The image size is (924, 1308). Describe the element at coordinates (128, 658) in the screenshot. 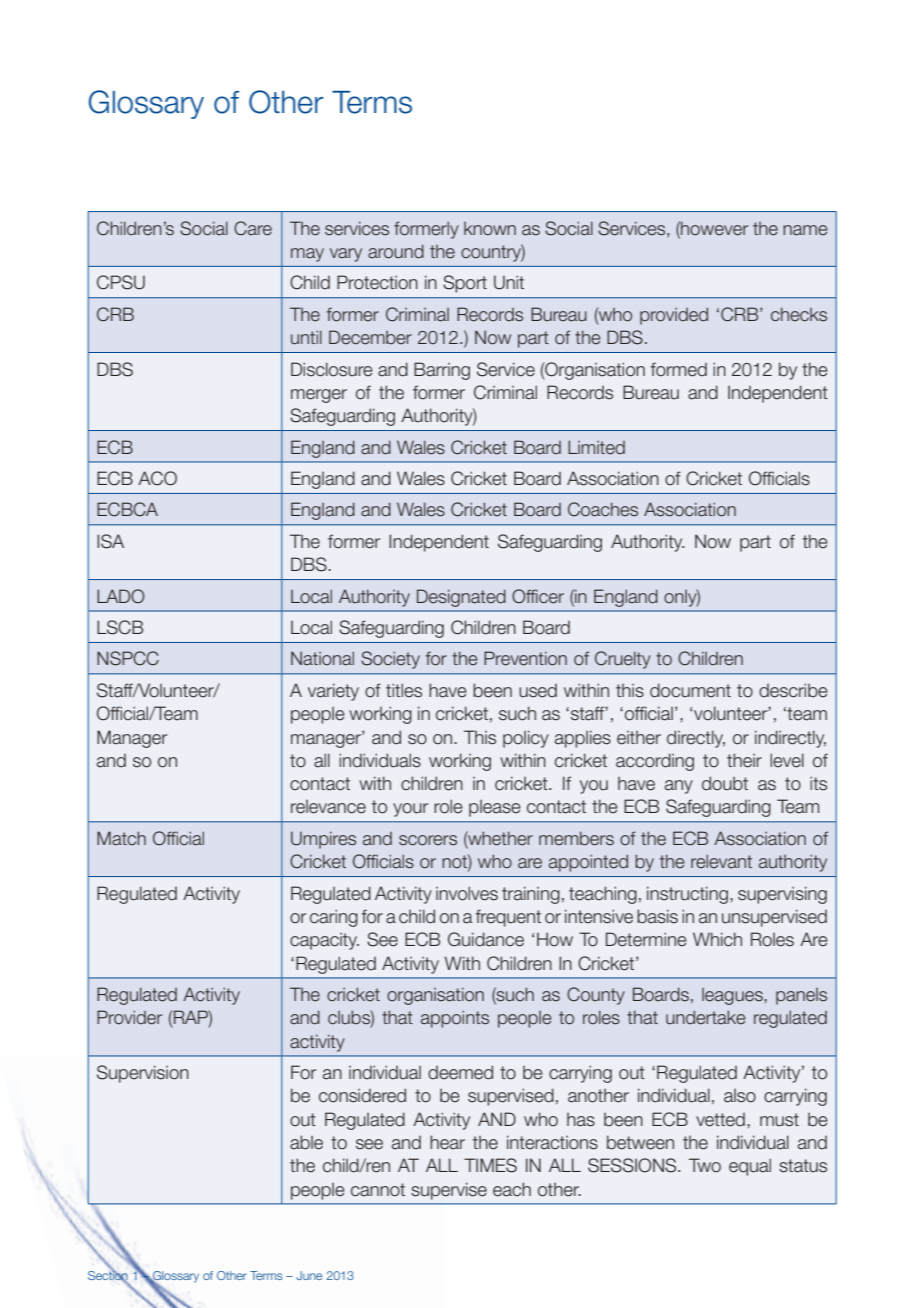

I see `NSPCC` at that location.
